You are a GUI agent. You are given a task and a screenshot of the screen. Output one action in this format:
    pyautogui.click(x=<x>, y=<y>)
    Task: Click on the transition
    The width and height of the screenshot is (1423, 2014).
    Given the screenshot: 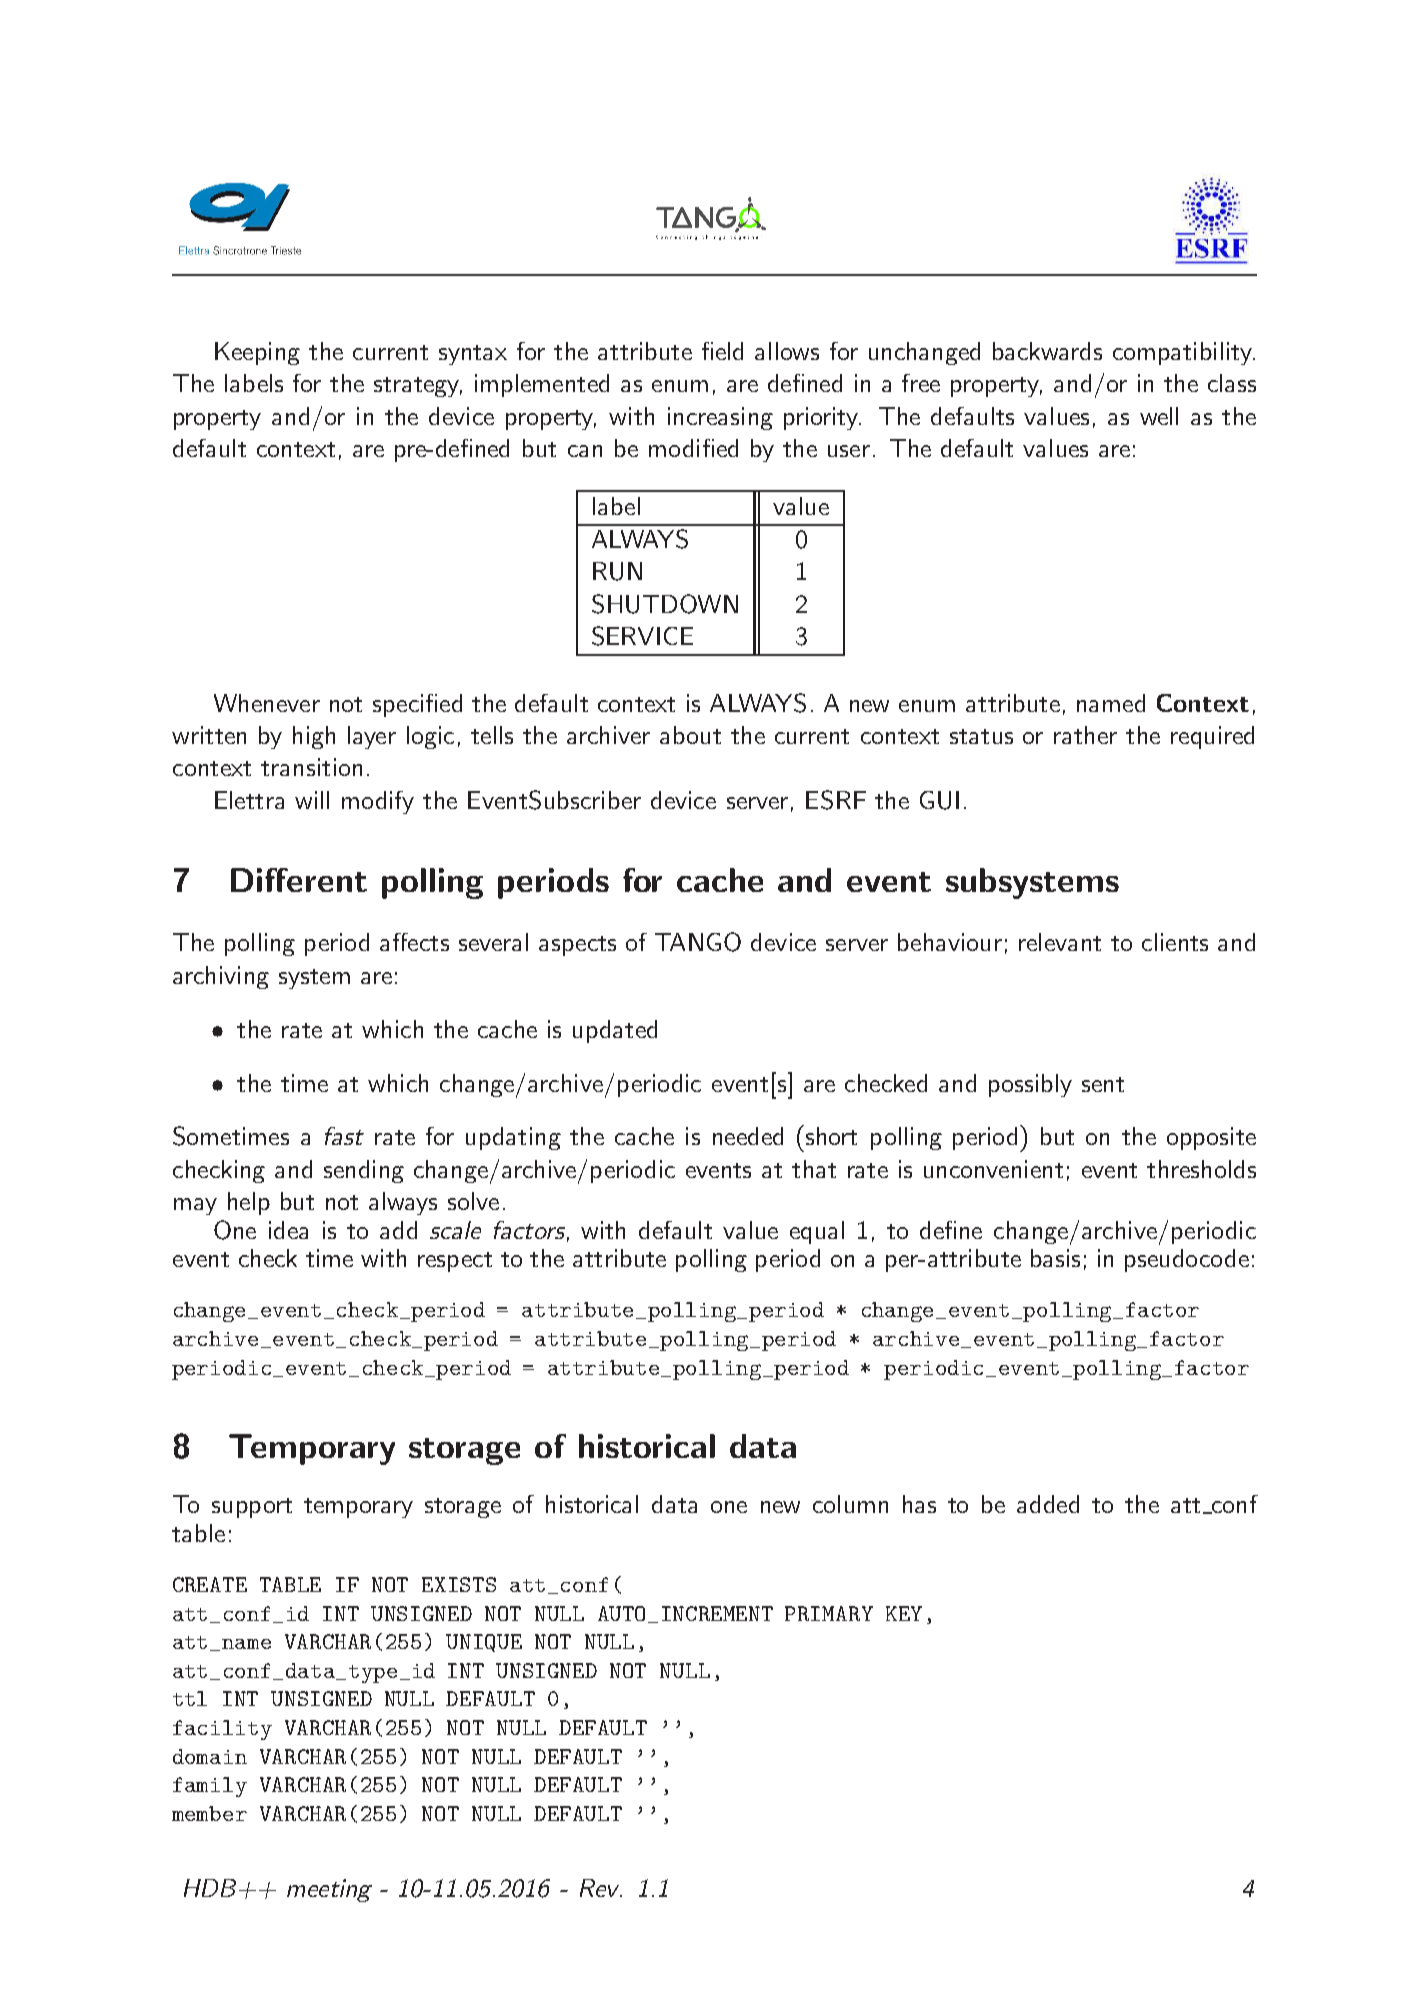 What is the action you would take?
    pyautogui.click(x=311, y=767)
